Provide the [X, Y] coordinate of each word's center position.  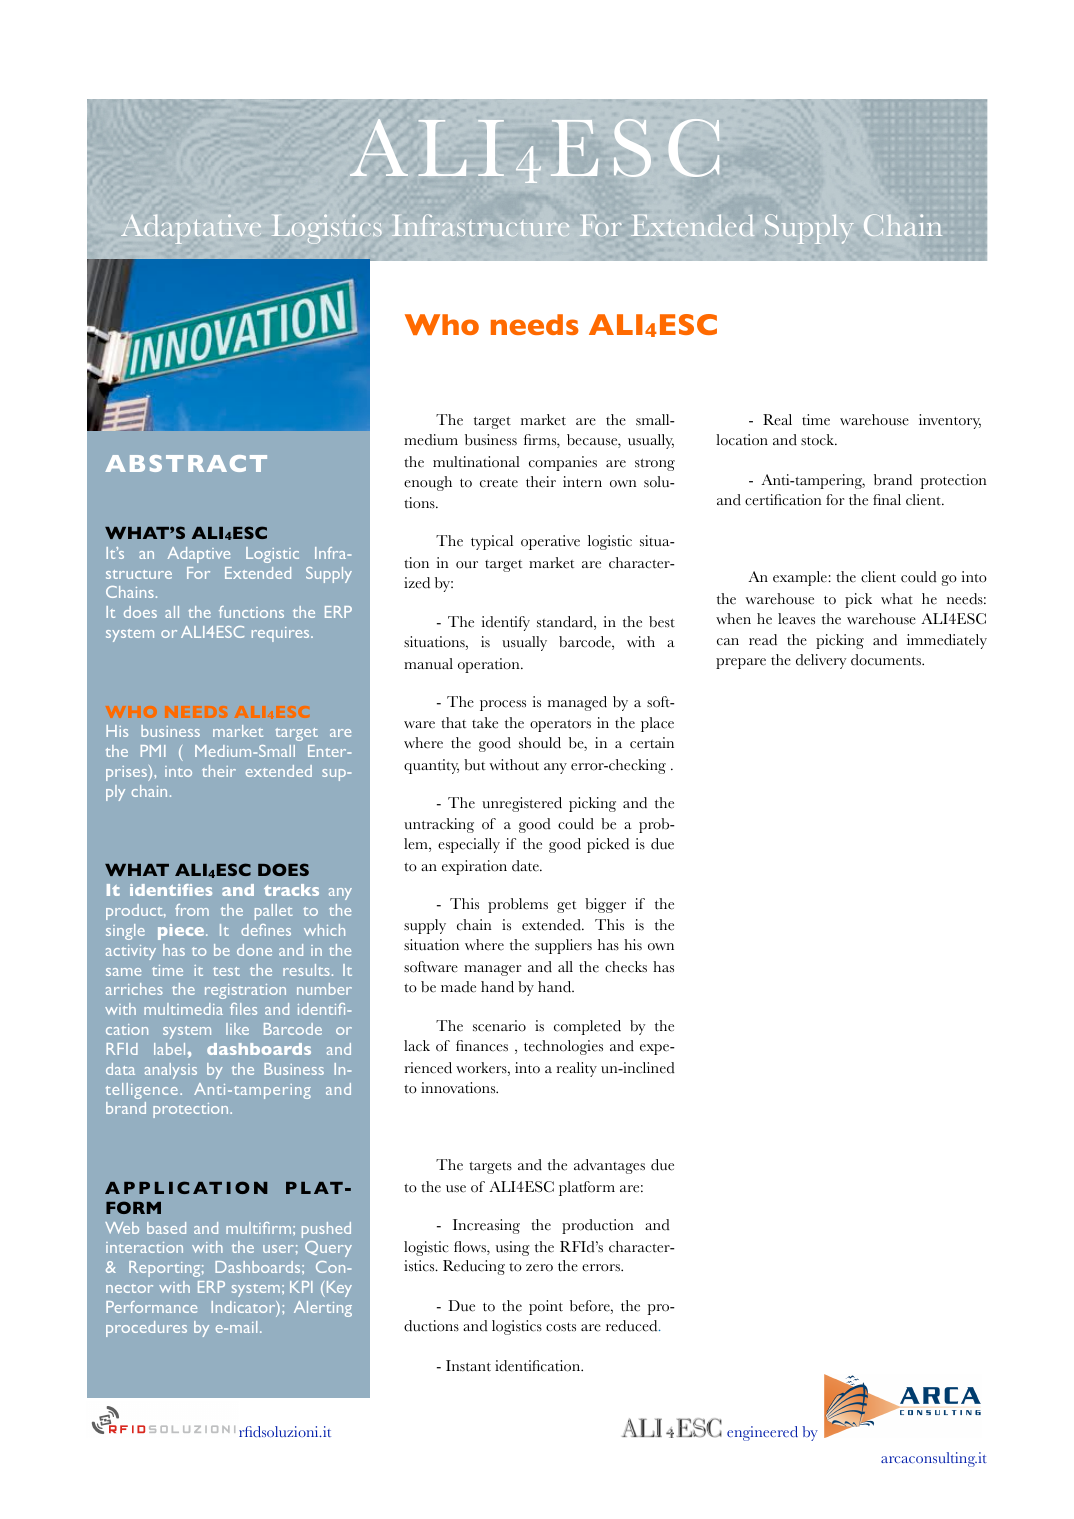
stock [818, 440]
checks [626, 967]
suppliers [563, 946]
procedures [146, 1329]
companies [563, 463]
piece [182, 932]
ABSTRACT [186, 463]
